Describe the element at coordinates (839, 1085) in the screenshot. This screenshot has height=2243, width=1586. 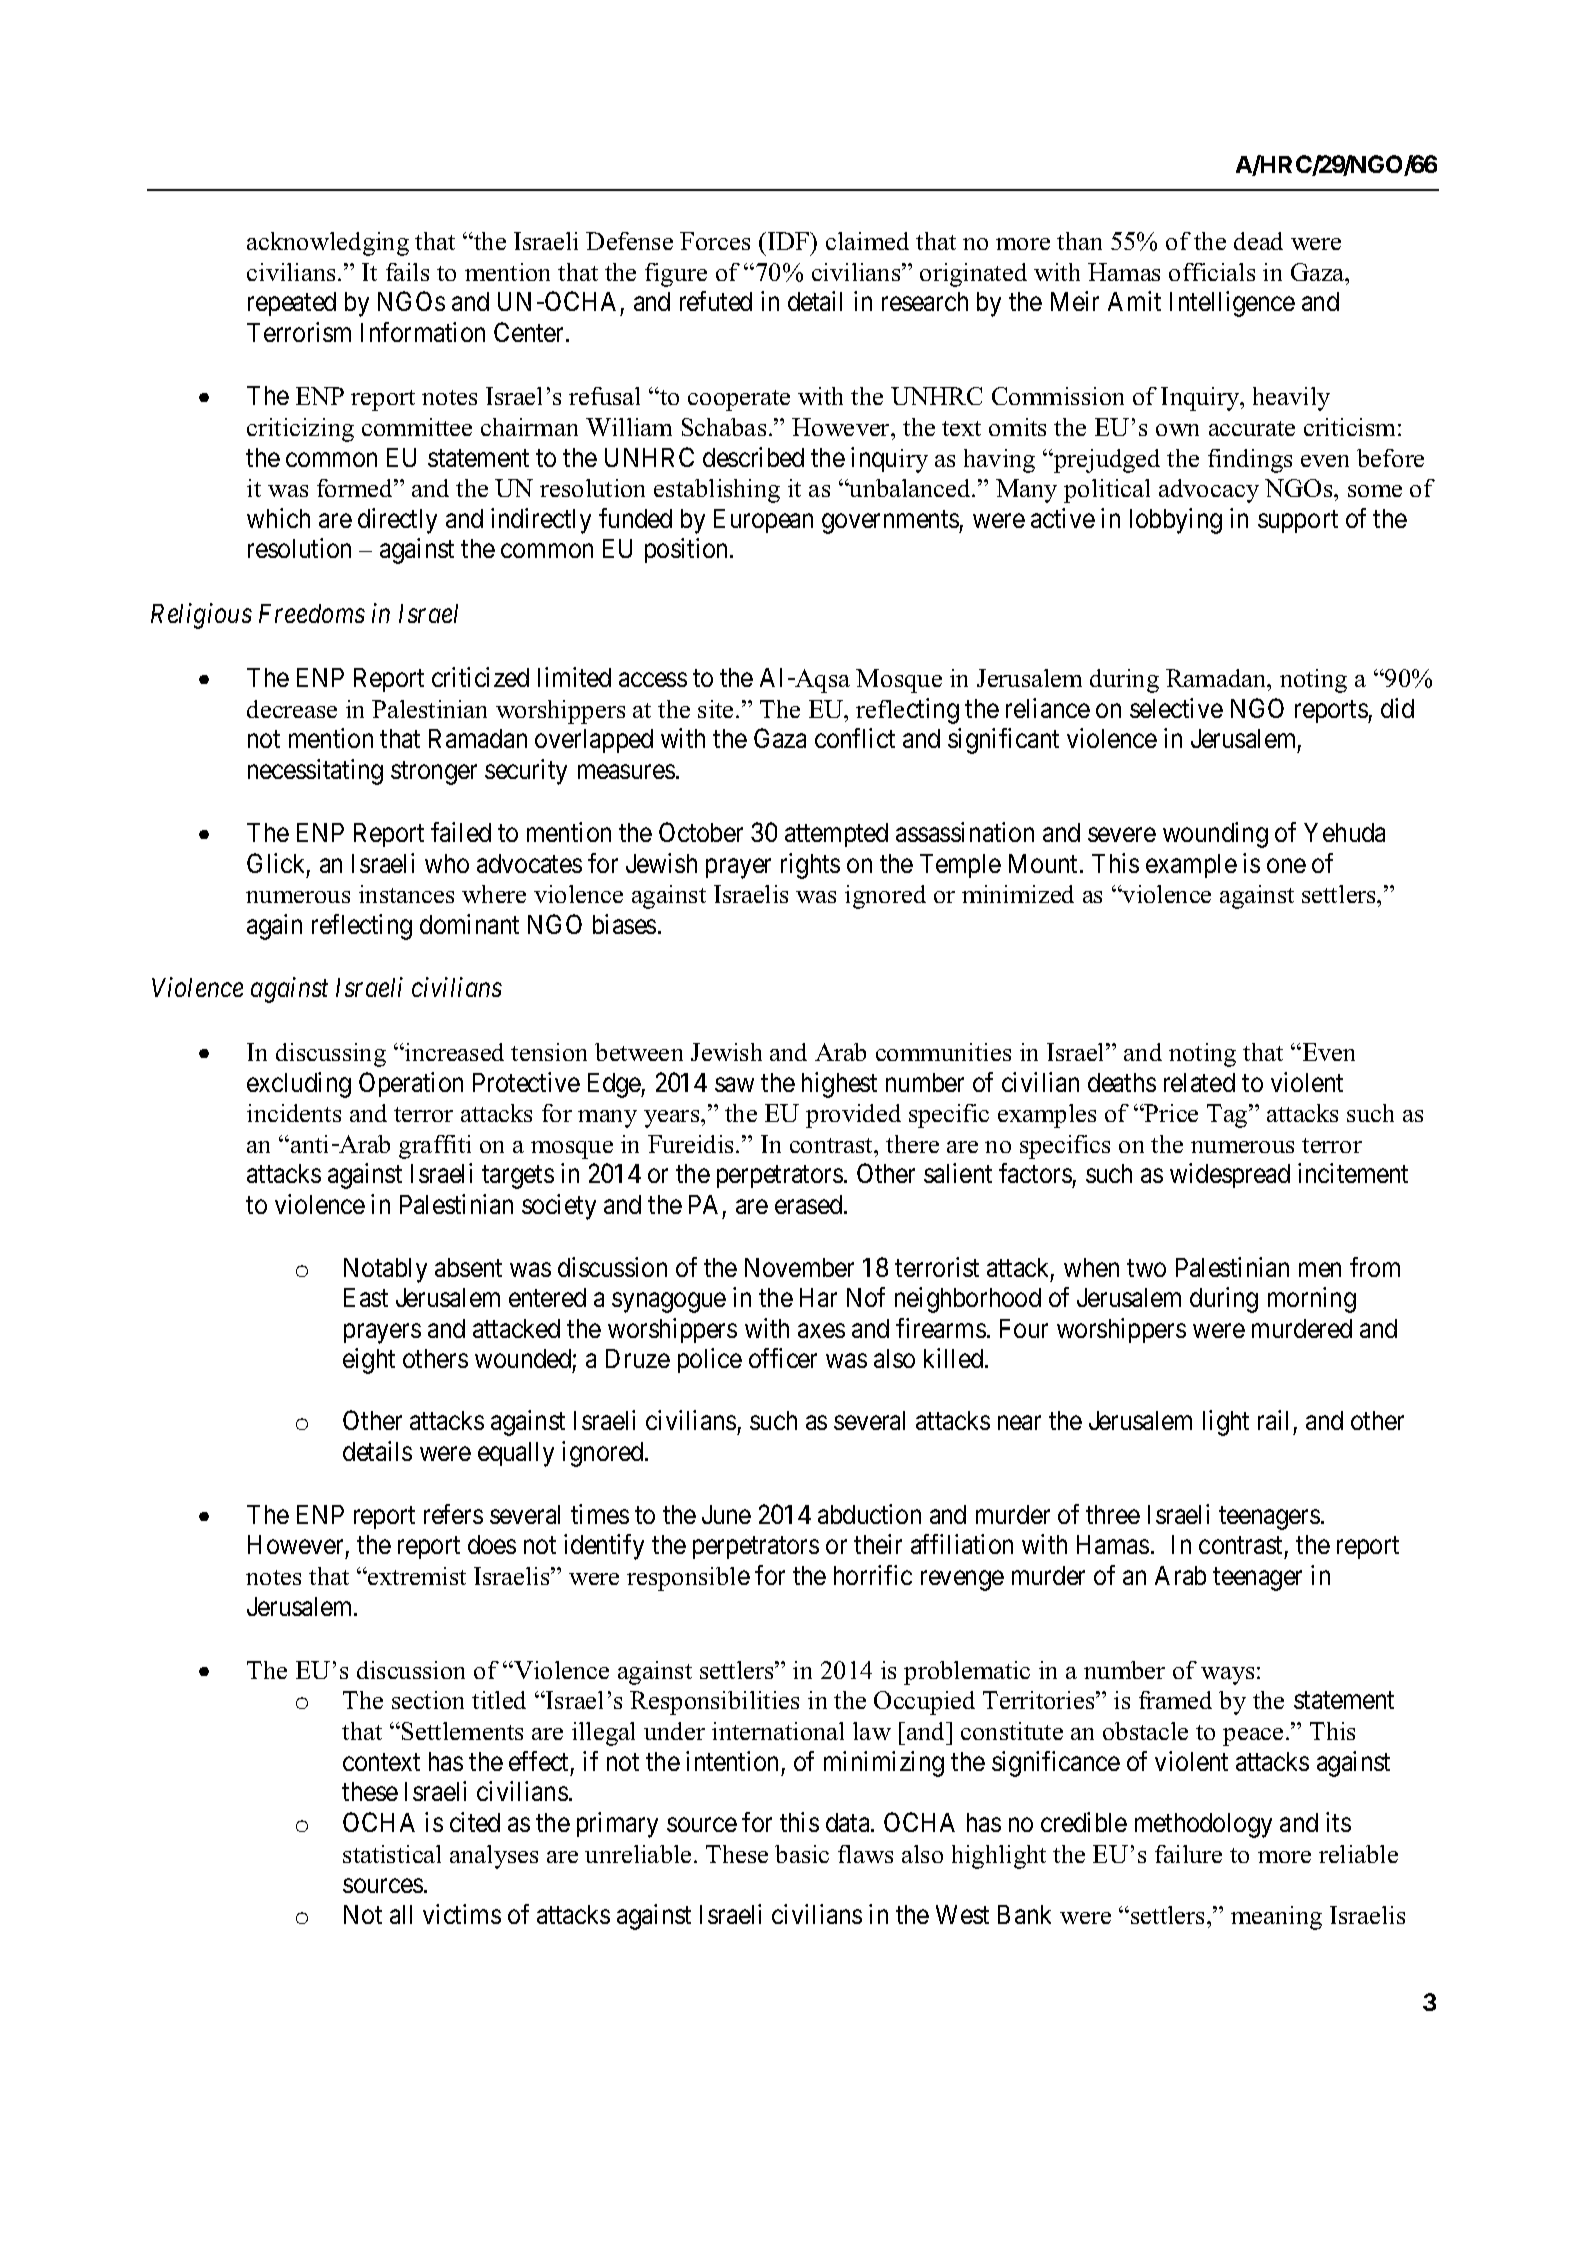
I see `highest` at that location.
